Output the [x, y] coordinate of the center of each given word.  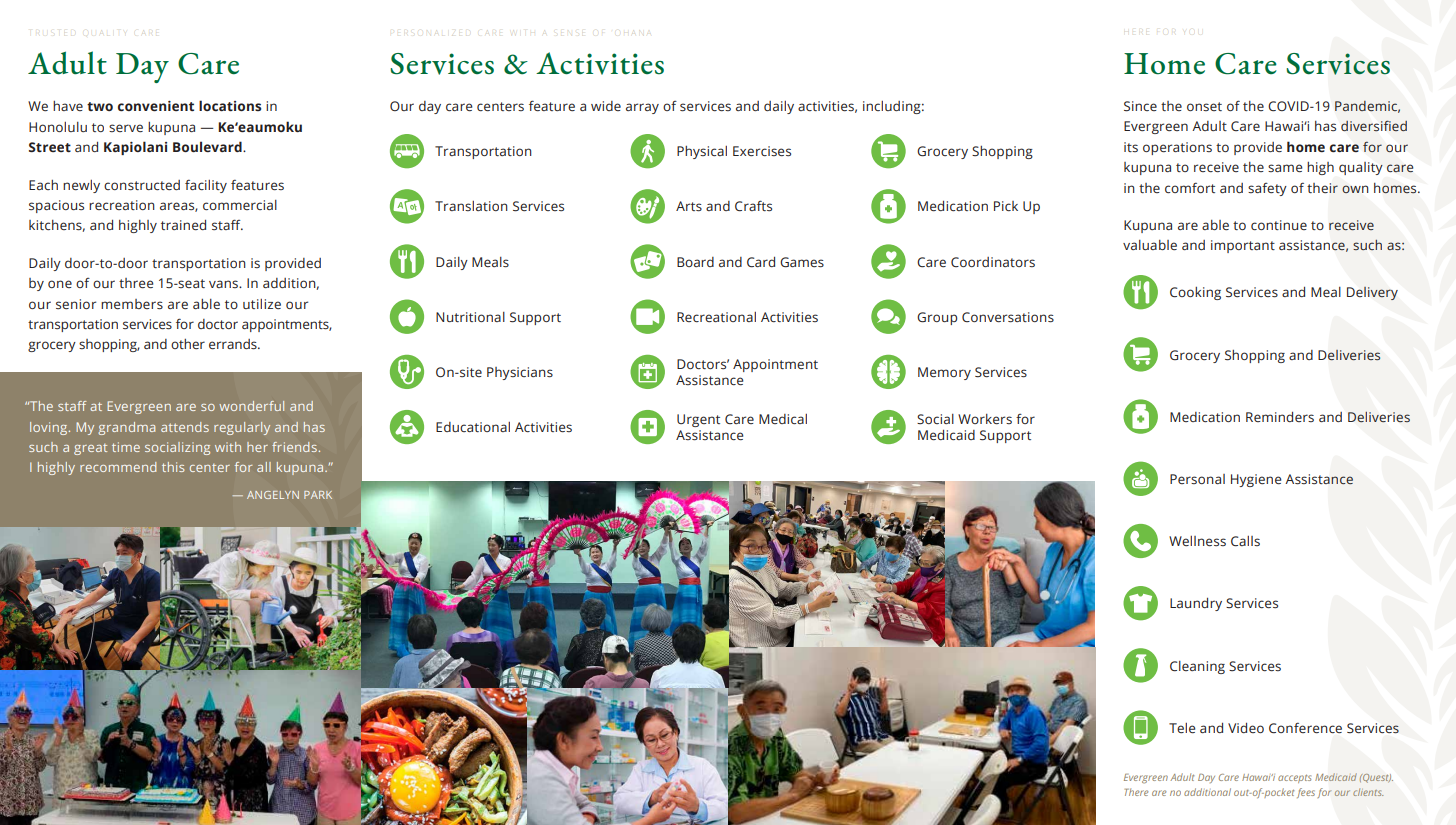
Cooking [1195, 293]
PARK [318, 495]
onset [1204, 106]
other [188, 344]
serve [126, 128]
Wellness [1197, 541]
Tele [1182, 728]
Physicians [520, 373]
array [642, 108]
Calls [1245, 541]
